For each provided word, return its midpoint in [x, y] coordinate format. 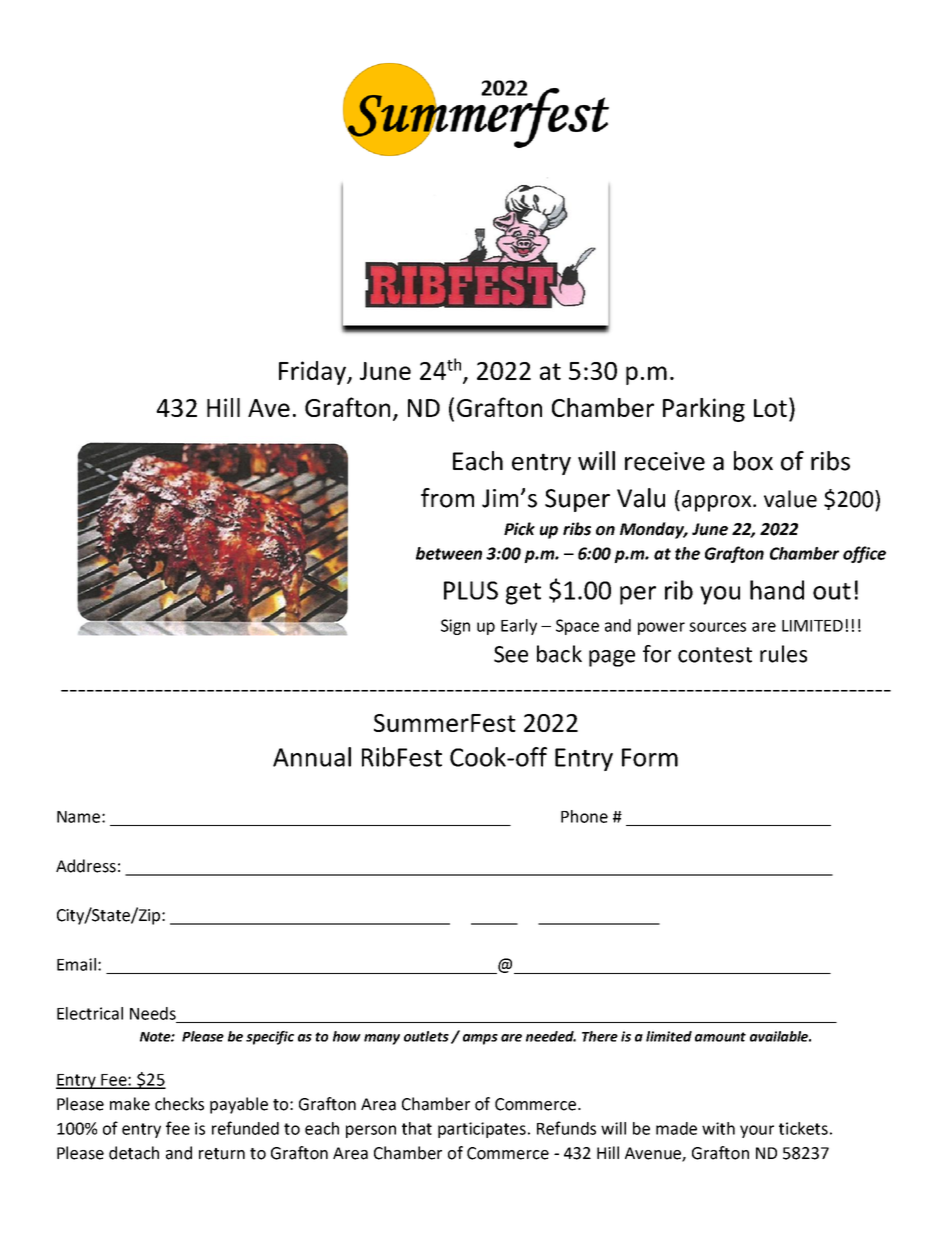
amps [480, 1039]
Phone [584, 816]
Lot [770, 408]
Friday [313, 373]
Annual [312, 757]
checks [179, 1104]
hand [777, 590]
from [447, 498]
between [449, 553]
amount [720, 1037]
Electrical [90, 1013]
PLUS [471, 590]
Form [650, 757]
